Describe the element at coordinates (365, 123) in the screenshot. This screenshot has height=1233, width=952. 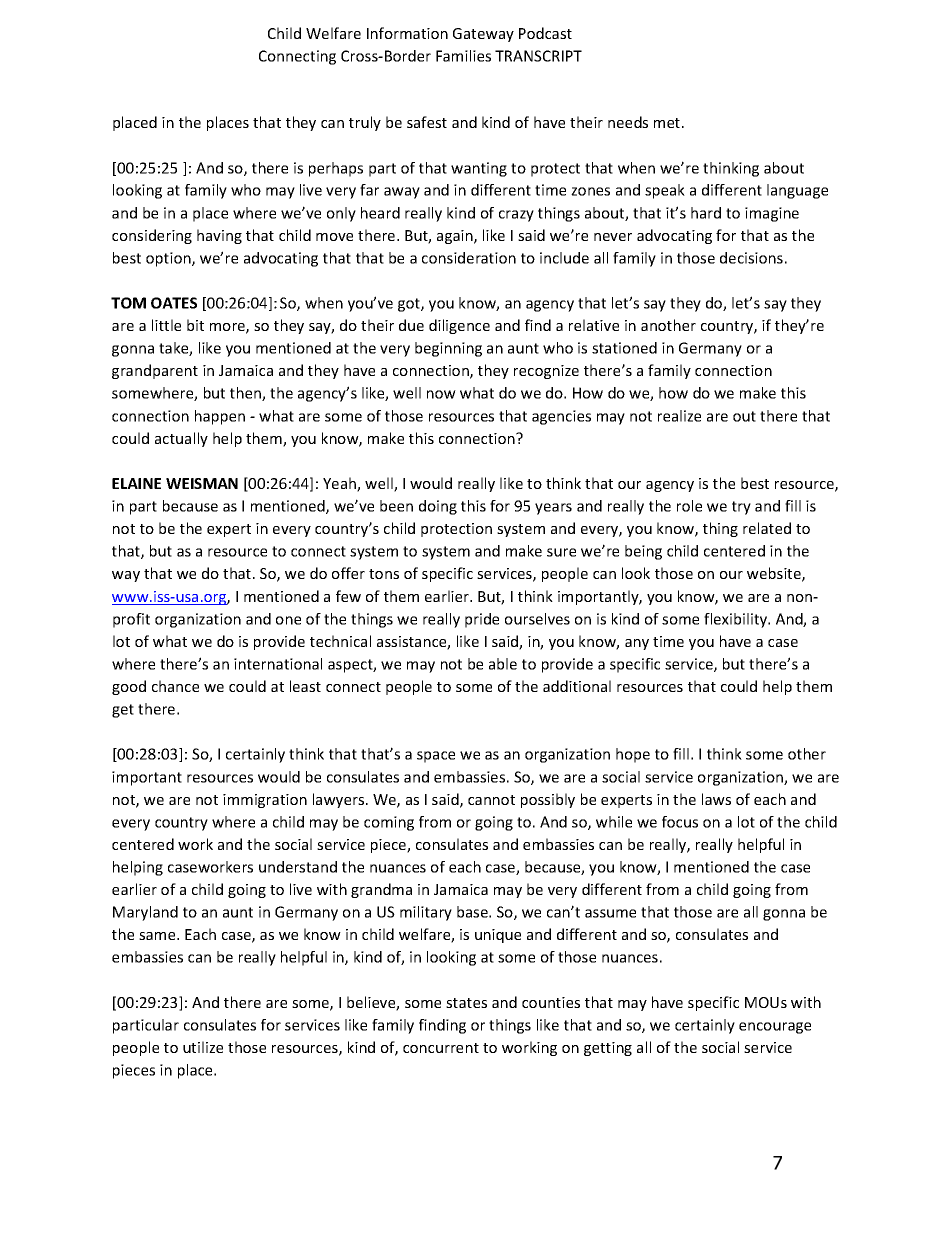
I see `truly` at that location.
